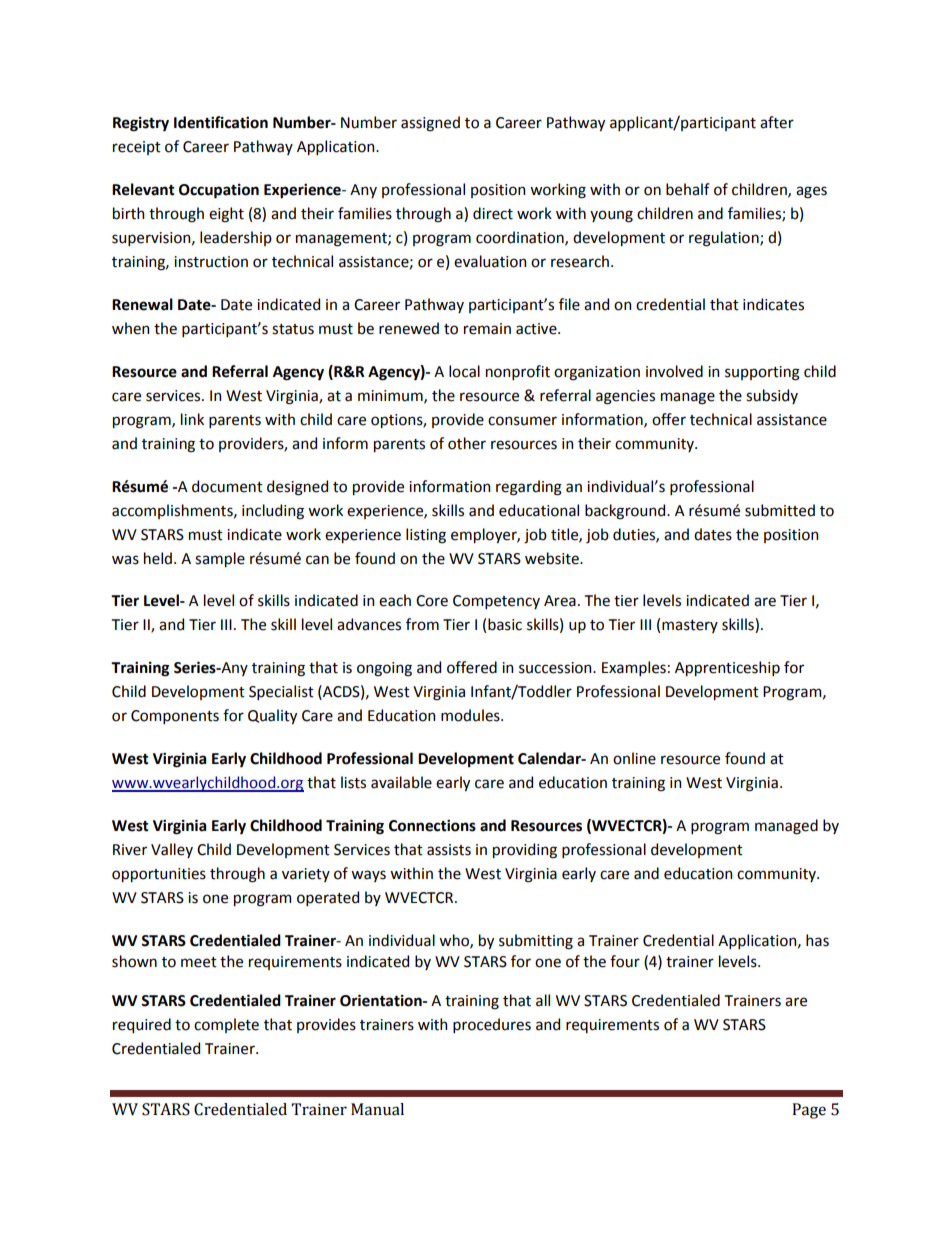  Describe the element at coordinates (221, 122) in the page. I see `Identification` at that location.
